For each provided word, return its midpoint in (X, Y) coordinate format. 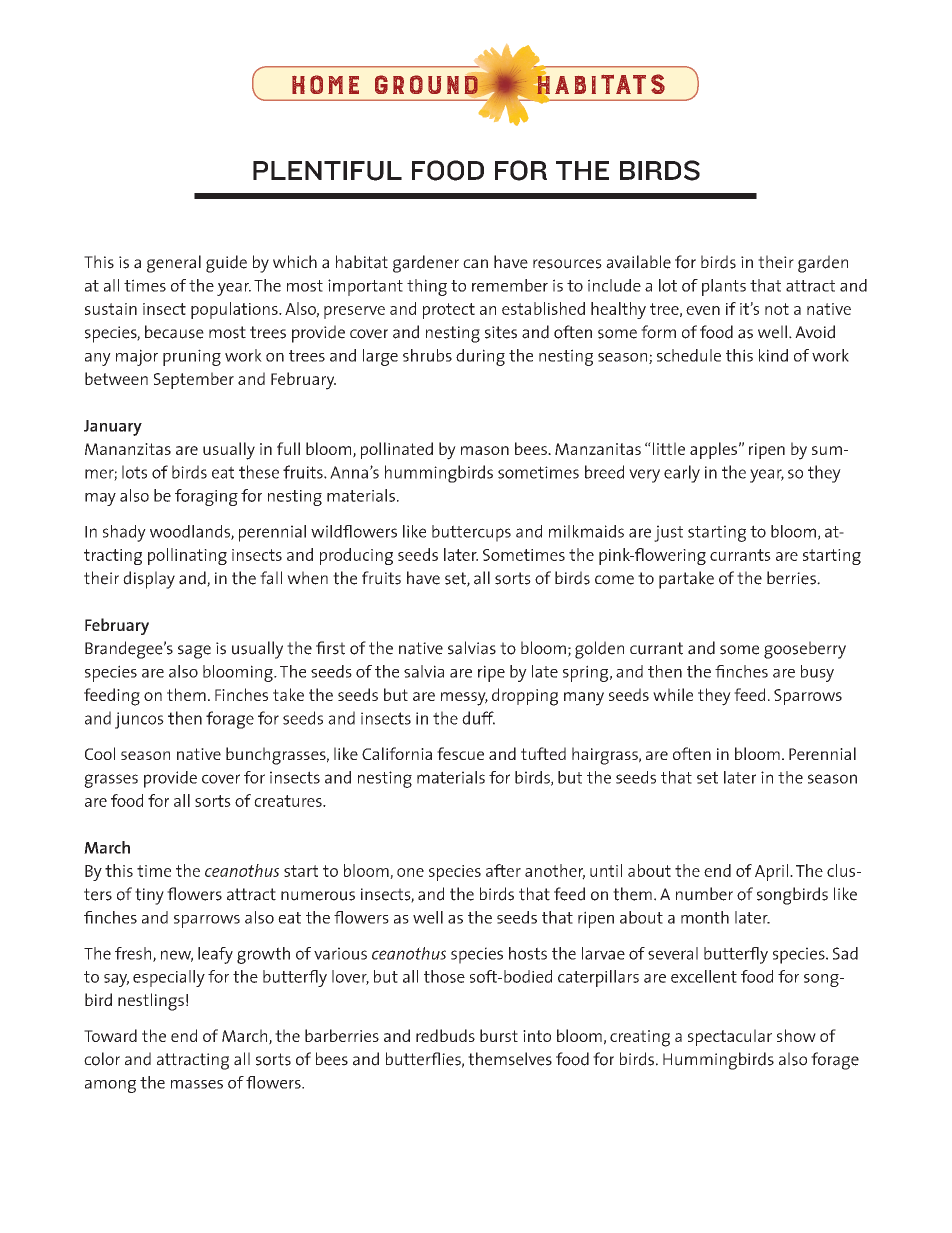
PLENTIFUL (327, 171)
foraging (206, 497)
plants (724, 287)
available (638, 262)
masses (197, 1084)
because (174, 332)
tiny (149, 896)
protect (449, 311)
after (503, 870)
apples (713, 450)
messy (464, 699)
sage (194, 652)
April (773, 872)
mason (485, 450)
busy (817, 673)
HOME (325, 84)
